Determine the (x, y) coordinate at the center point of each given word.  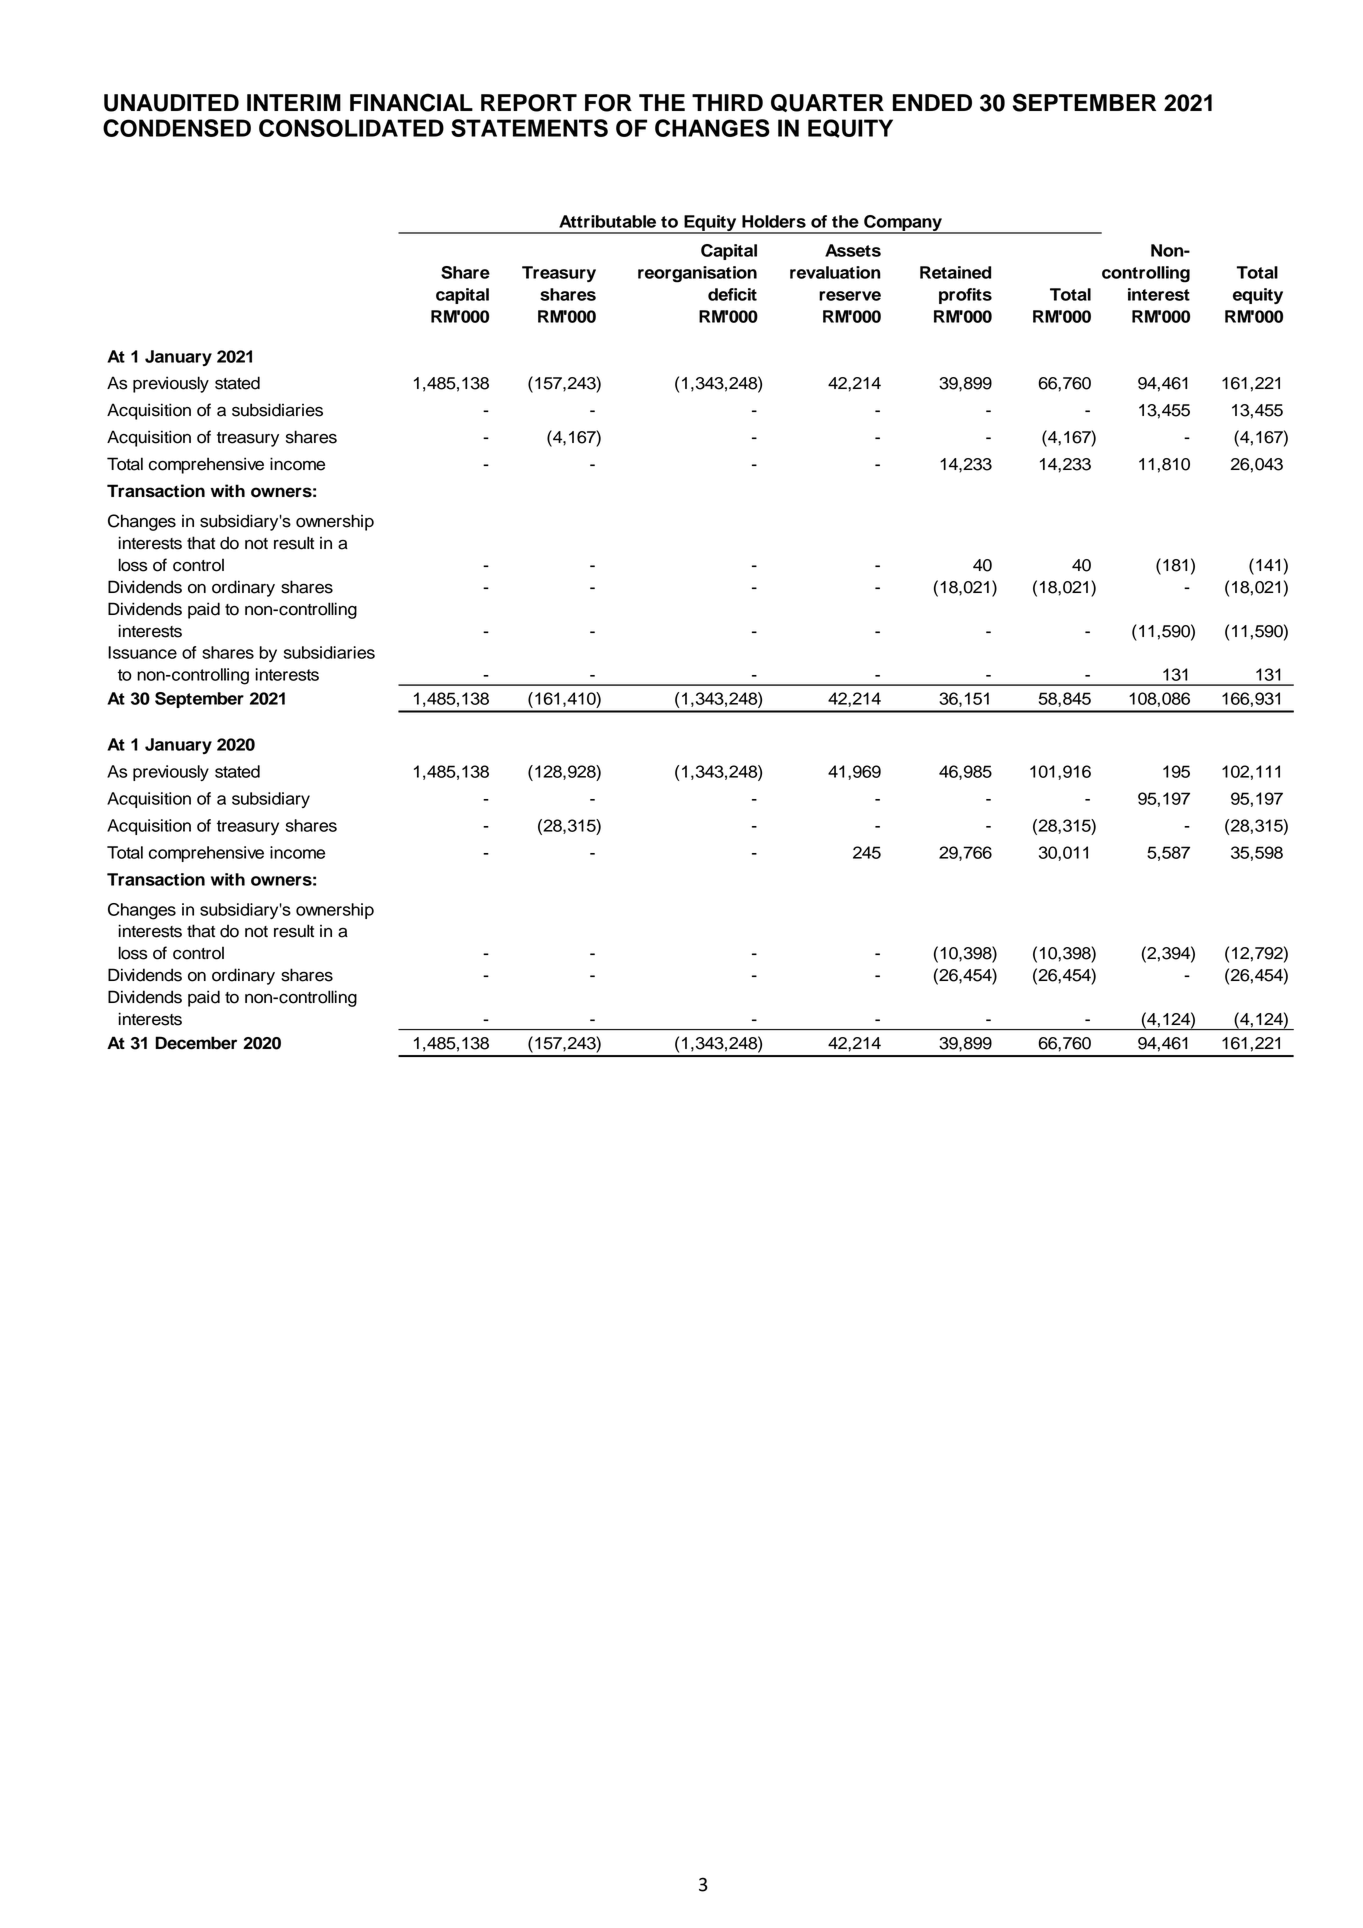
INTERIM (294, 102)
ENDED (932, 102)
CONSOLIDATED (351, 128)
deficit (732, 294)
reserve (850, 296)
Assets (853, 250)
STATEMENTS (529, 128)
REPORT (529, 103)
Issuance (142, 652)
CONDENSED (177, 128)
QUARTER (827, 103)
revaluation (835, 272)
